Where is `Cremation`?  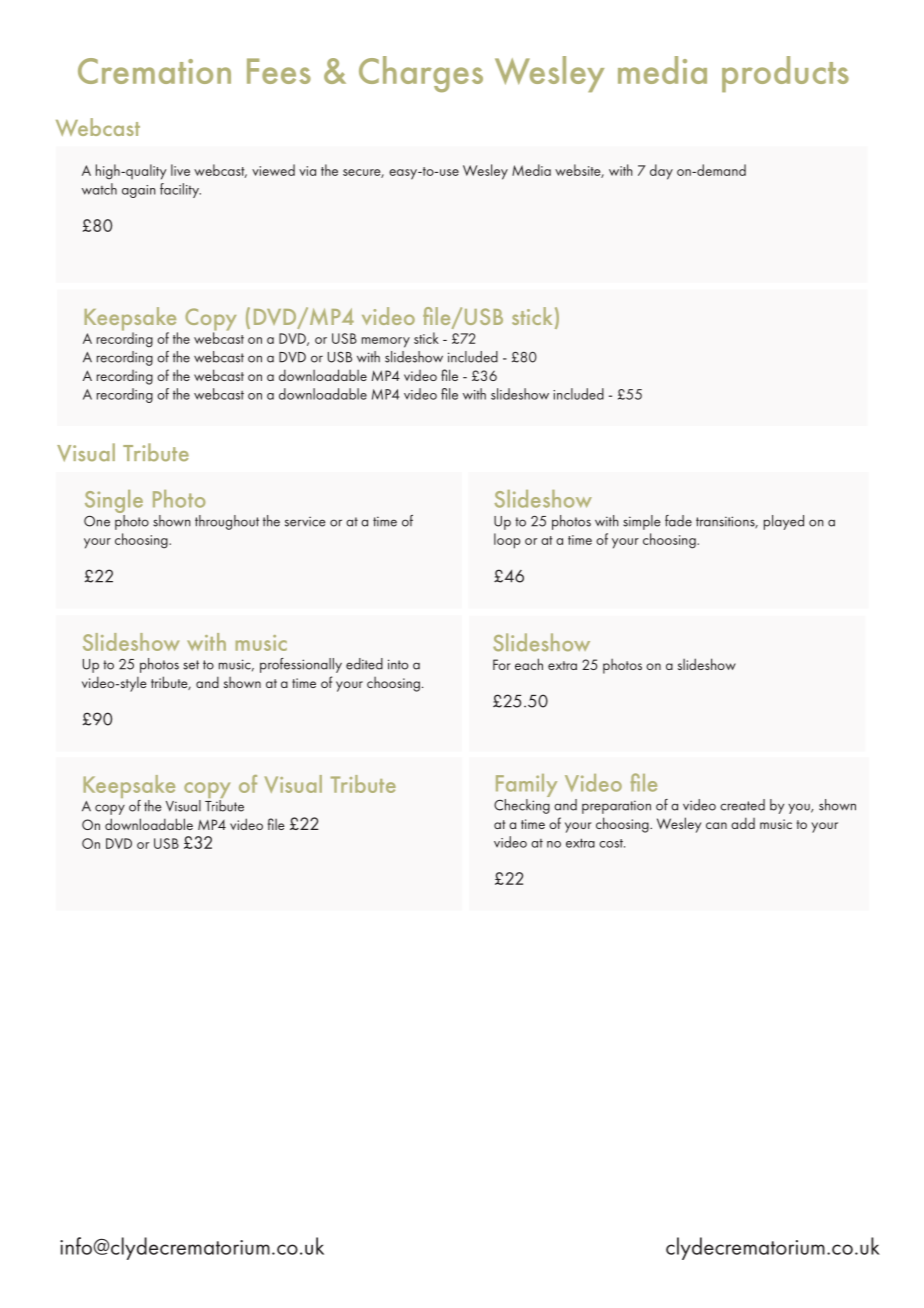 Cremation is located at coordinates (154, 71).
